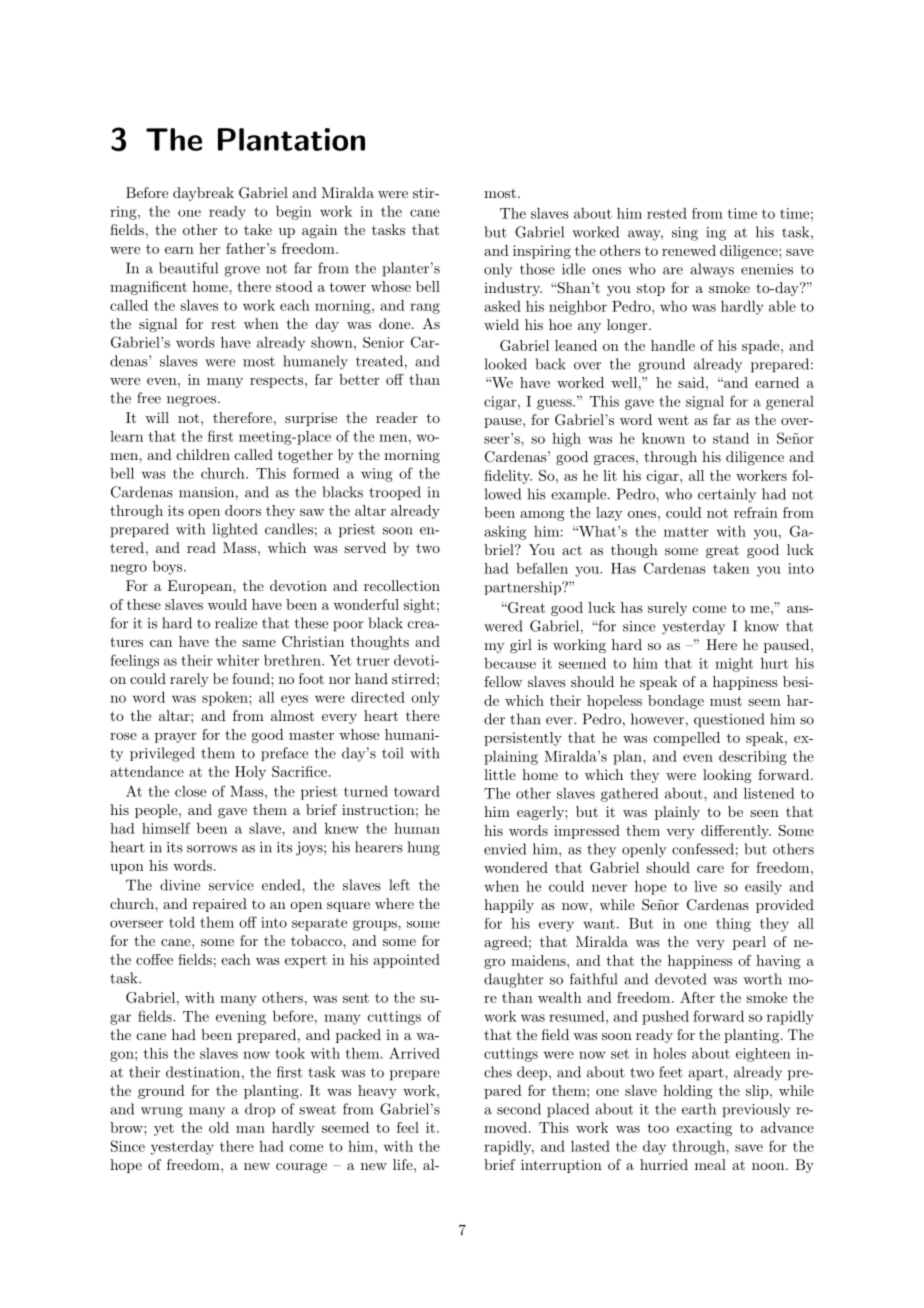  What do you see at coordinates (189, 680) in the page?
I see `rarely` at bounding box center [189, 680].
